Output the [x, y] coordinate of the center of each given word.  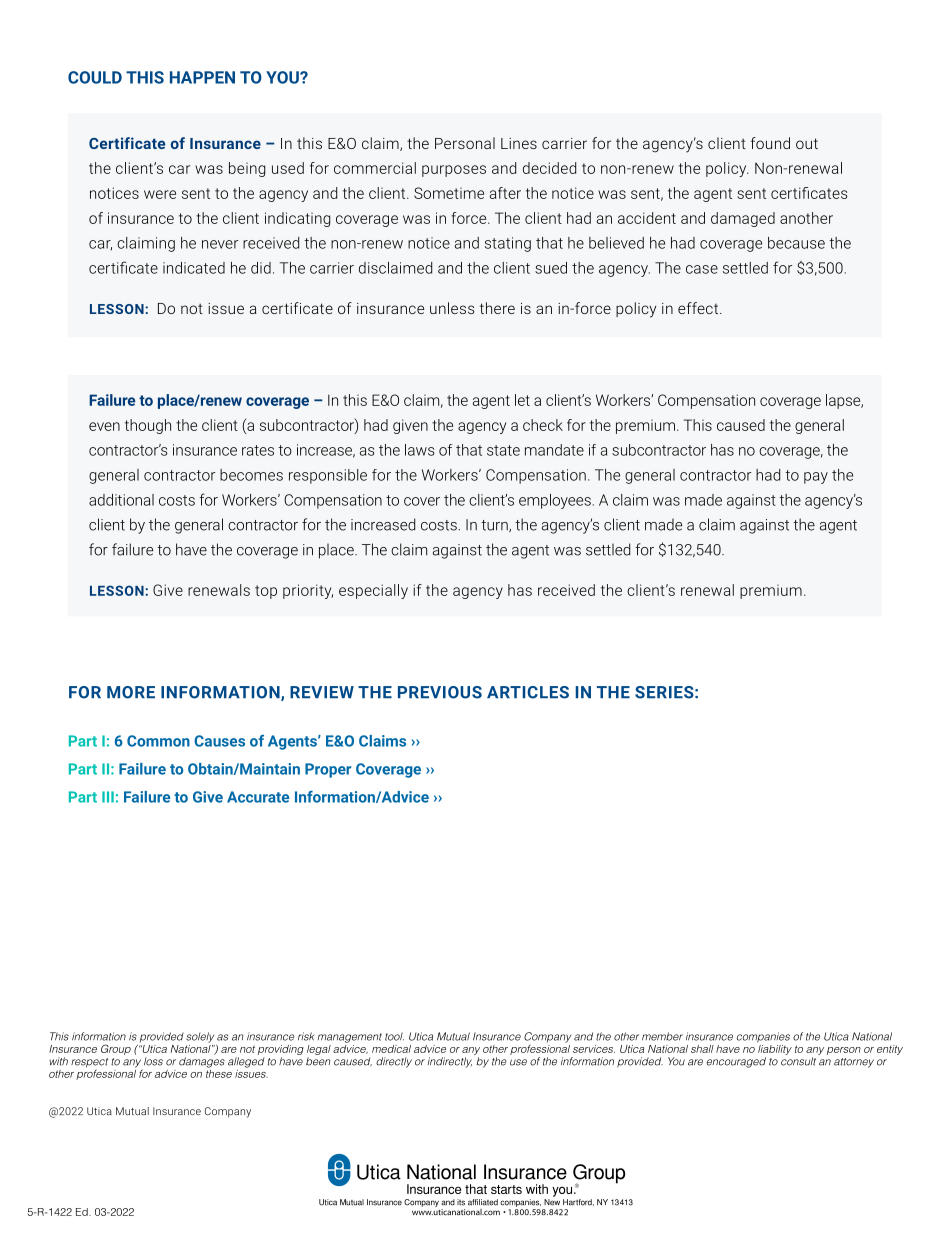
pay [816, 478]
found [770, 143]
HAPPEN [202, 77]
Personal [465, 143]
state [503, 450]
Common [158, 741]
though [148, 426]
